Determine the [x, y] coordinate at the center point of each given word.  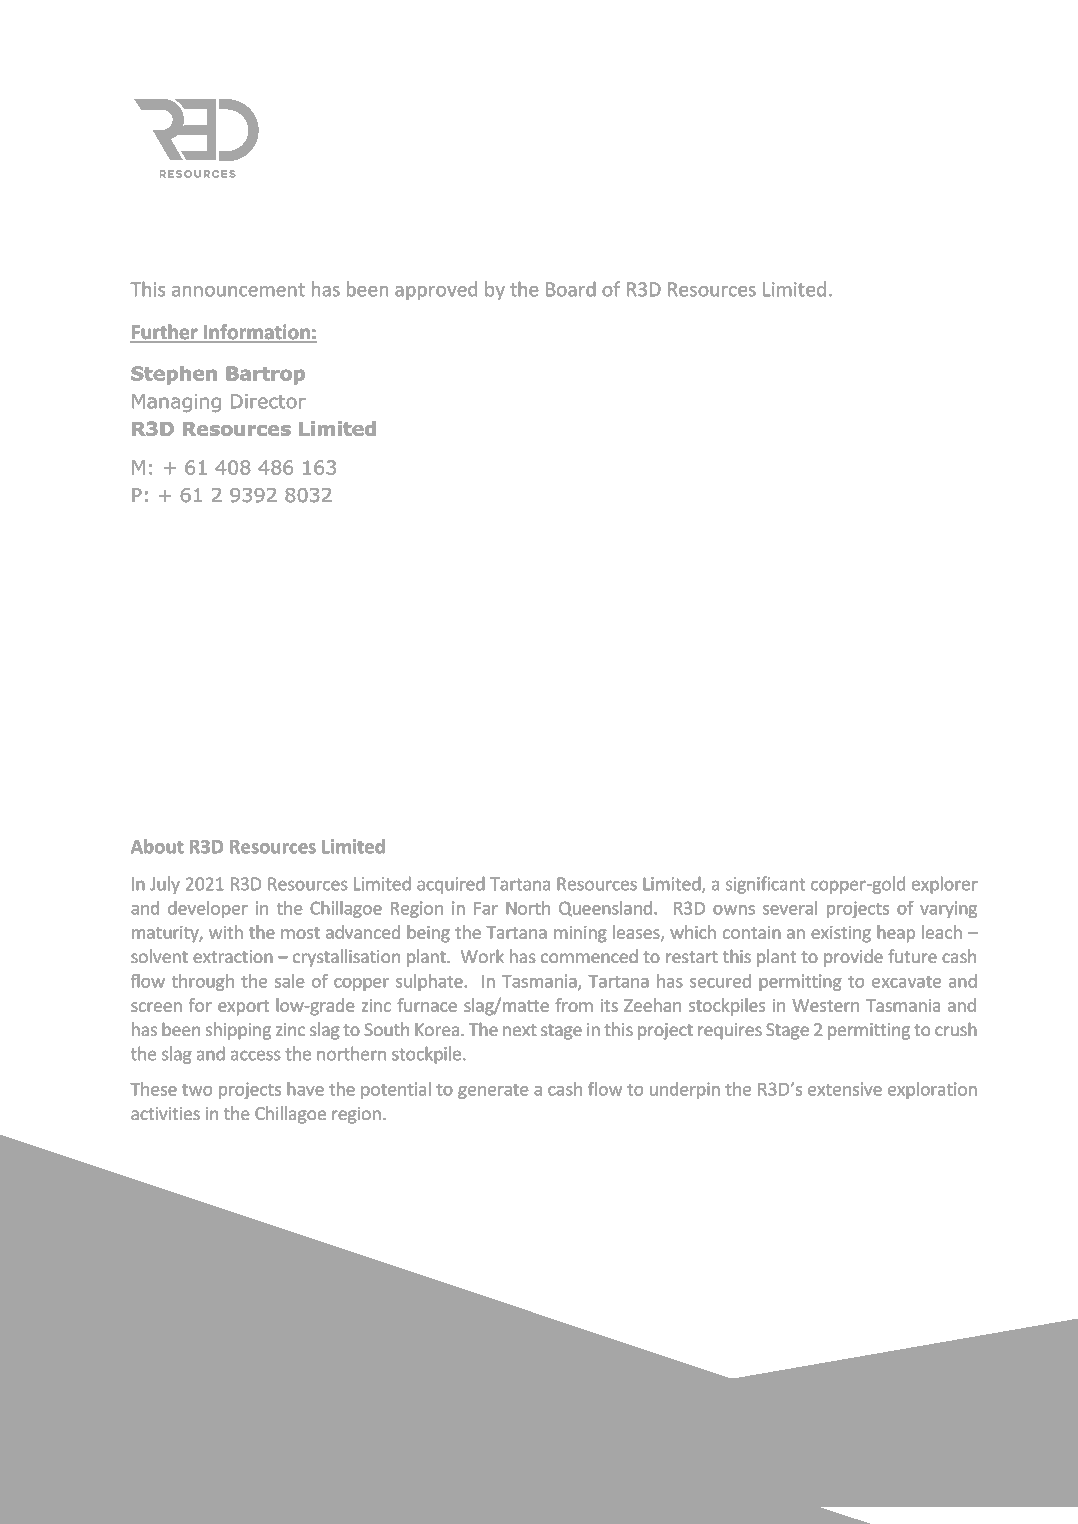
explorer [945, 885]
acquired [451, 885]
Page [933, 1405]
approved [436, 290]
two [197, 1090]
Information [257, 333]
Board [571, 289]
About [157, 846]
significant [765, 885]
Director [268, 401]
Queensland [605, 909]
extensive [845, 1089]
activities [165, 1113]
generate [493, 1091]
